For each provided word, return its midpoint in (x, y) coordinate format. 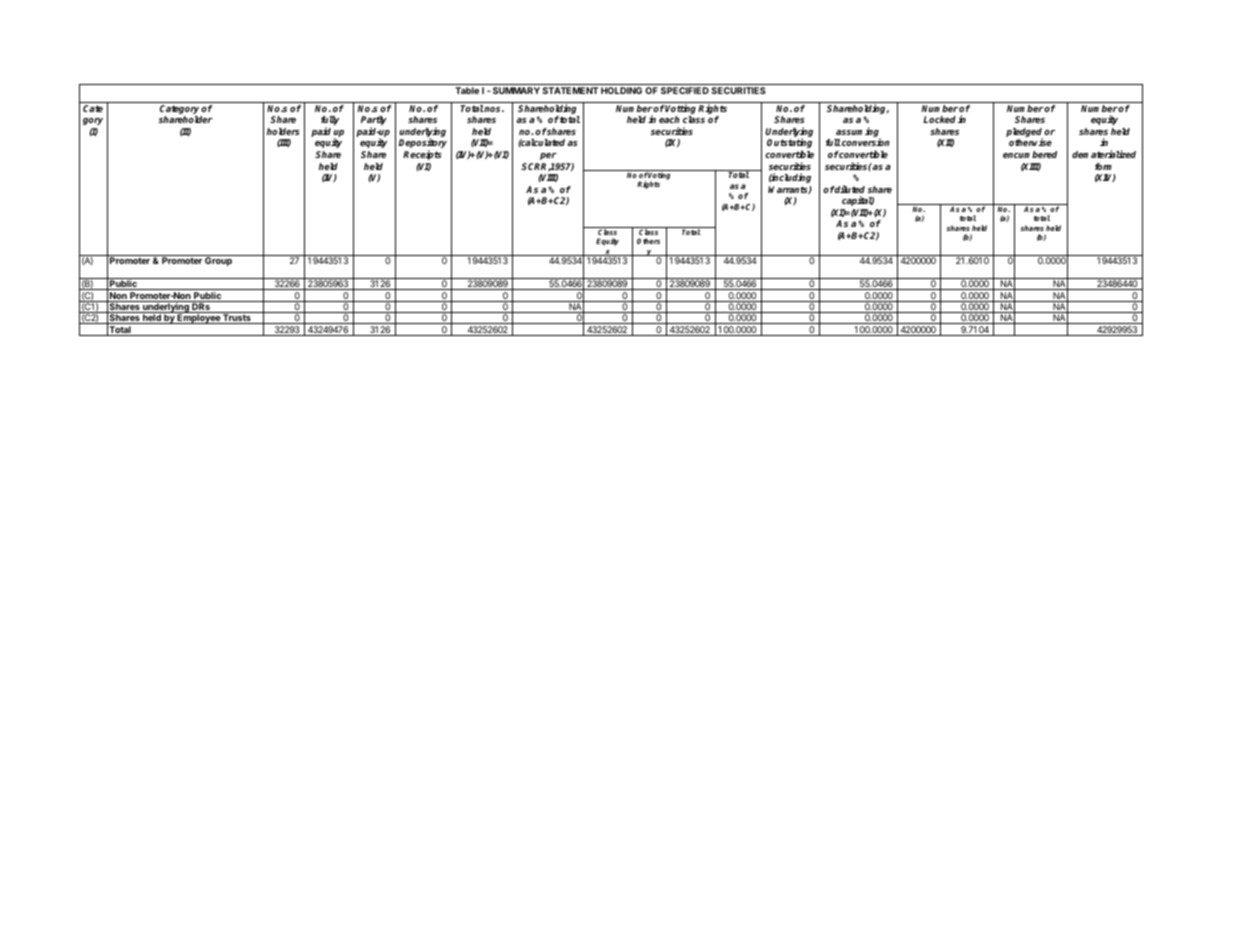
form (1103, 166)
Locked (939, 119)
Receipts (422, 155)
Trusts (237, 319)
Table (467, 90)
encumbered (1030, 154)
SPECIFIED (685, 90)
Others (648, 241)
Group (218, 261)
